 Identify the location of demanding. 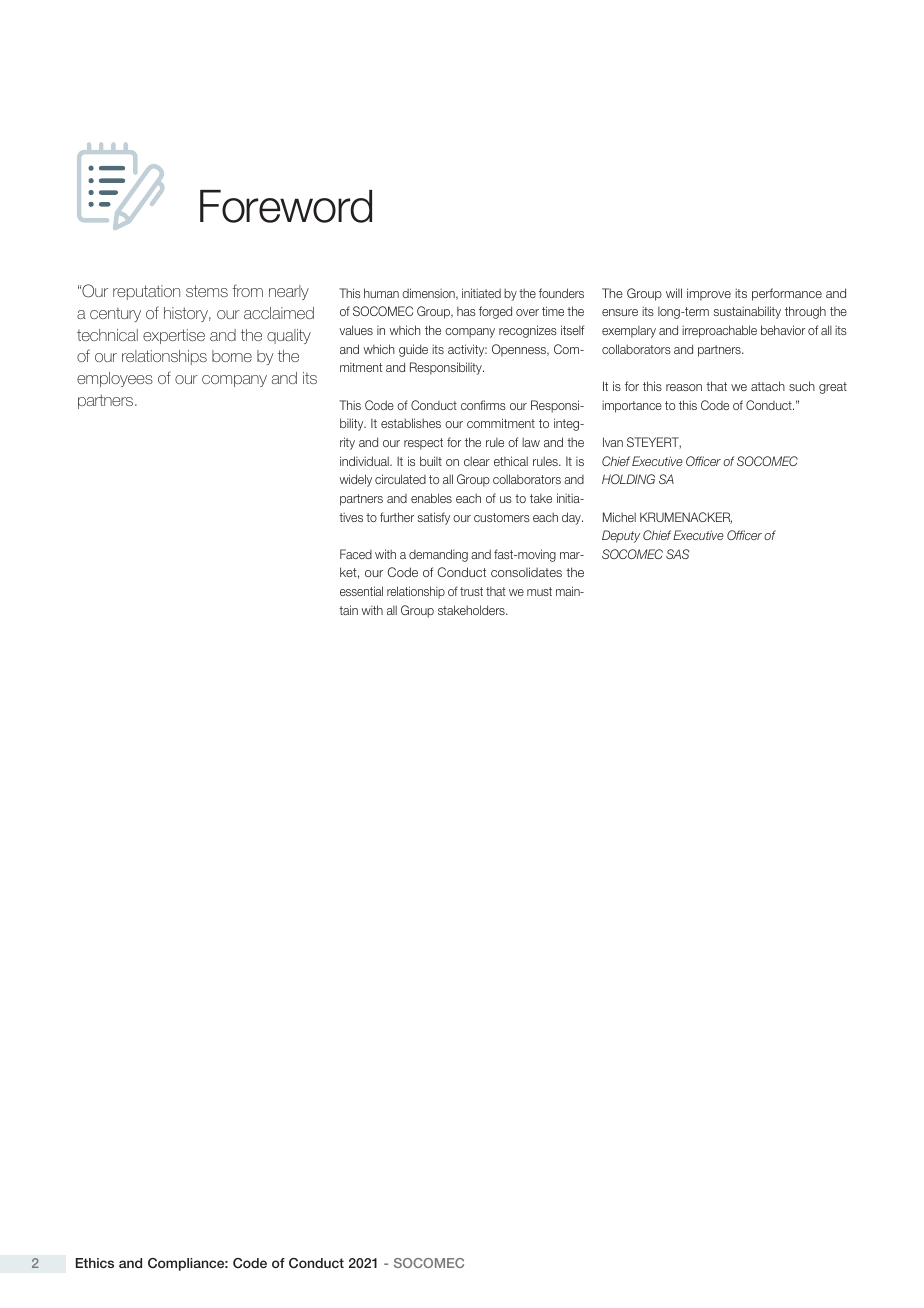
(438, 555).
